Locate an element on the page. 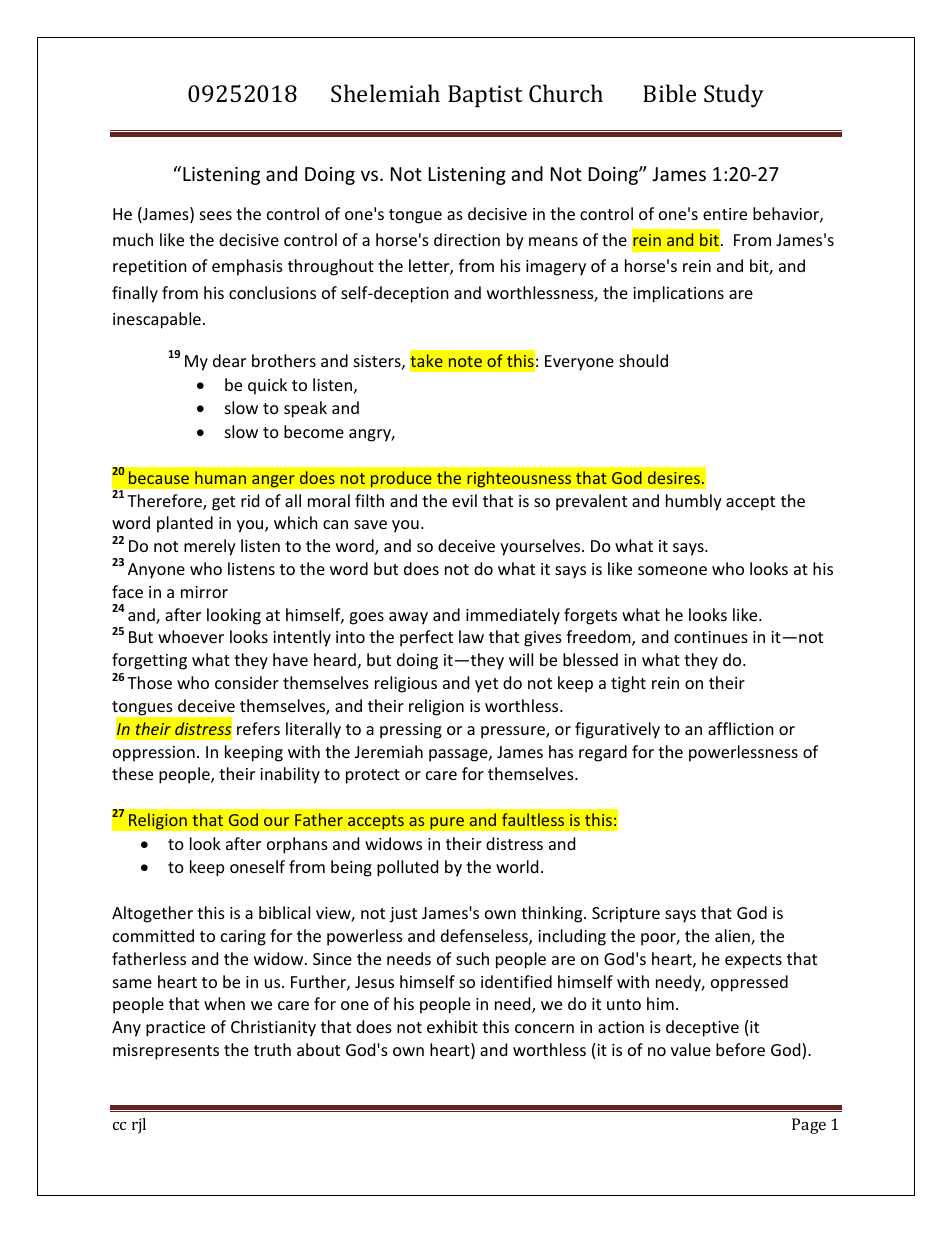  before is located at coordinates (740, 1049).
